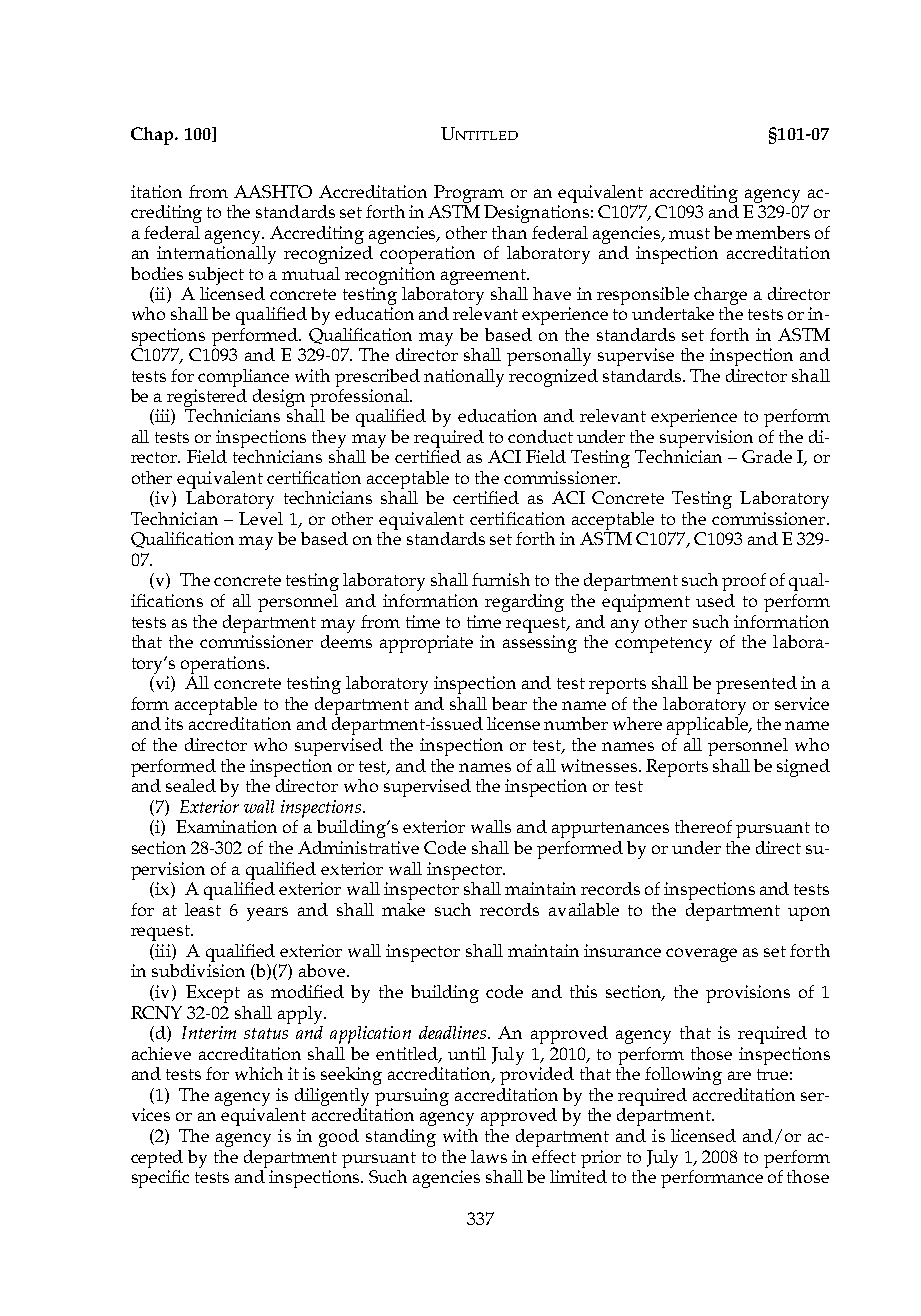 The width and height of the image is (921, 1316). I want to click on registered, so click(207, 398).
